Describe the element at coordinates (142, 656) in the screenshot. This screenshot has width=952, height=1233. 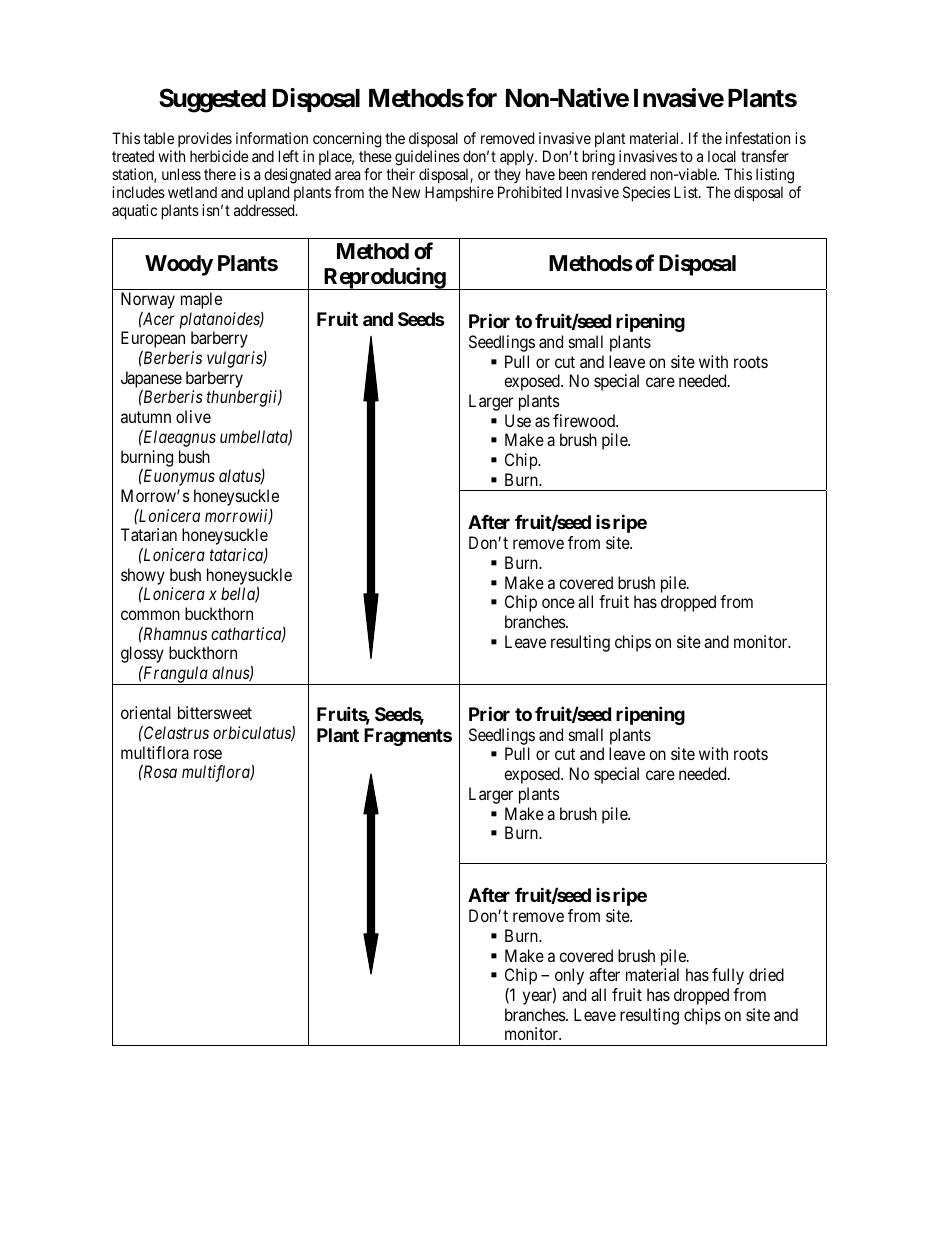
I see `glossy` at that location.
